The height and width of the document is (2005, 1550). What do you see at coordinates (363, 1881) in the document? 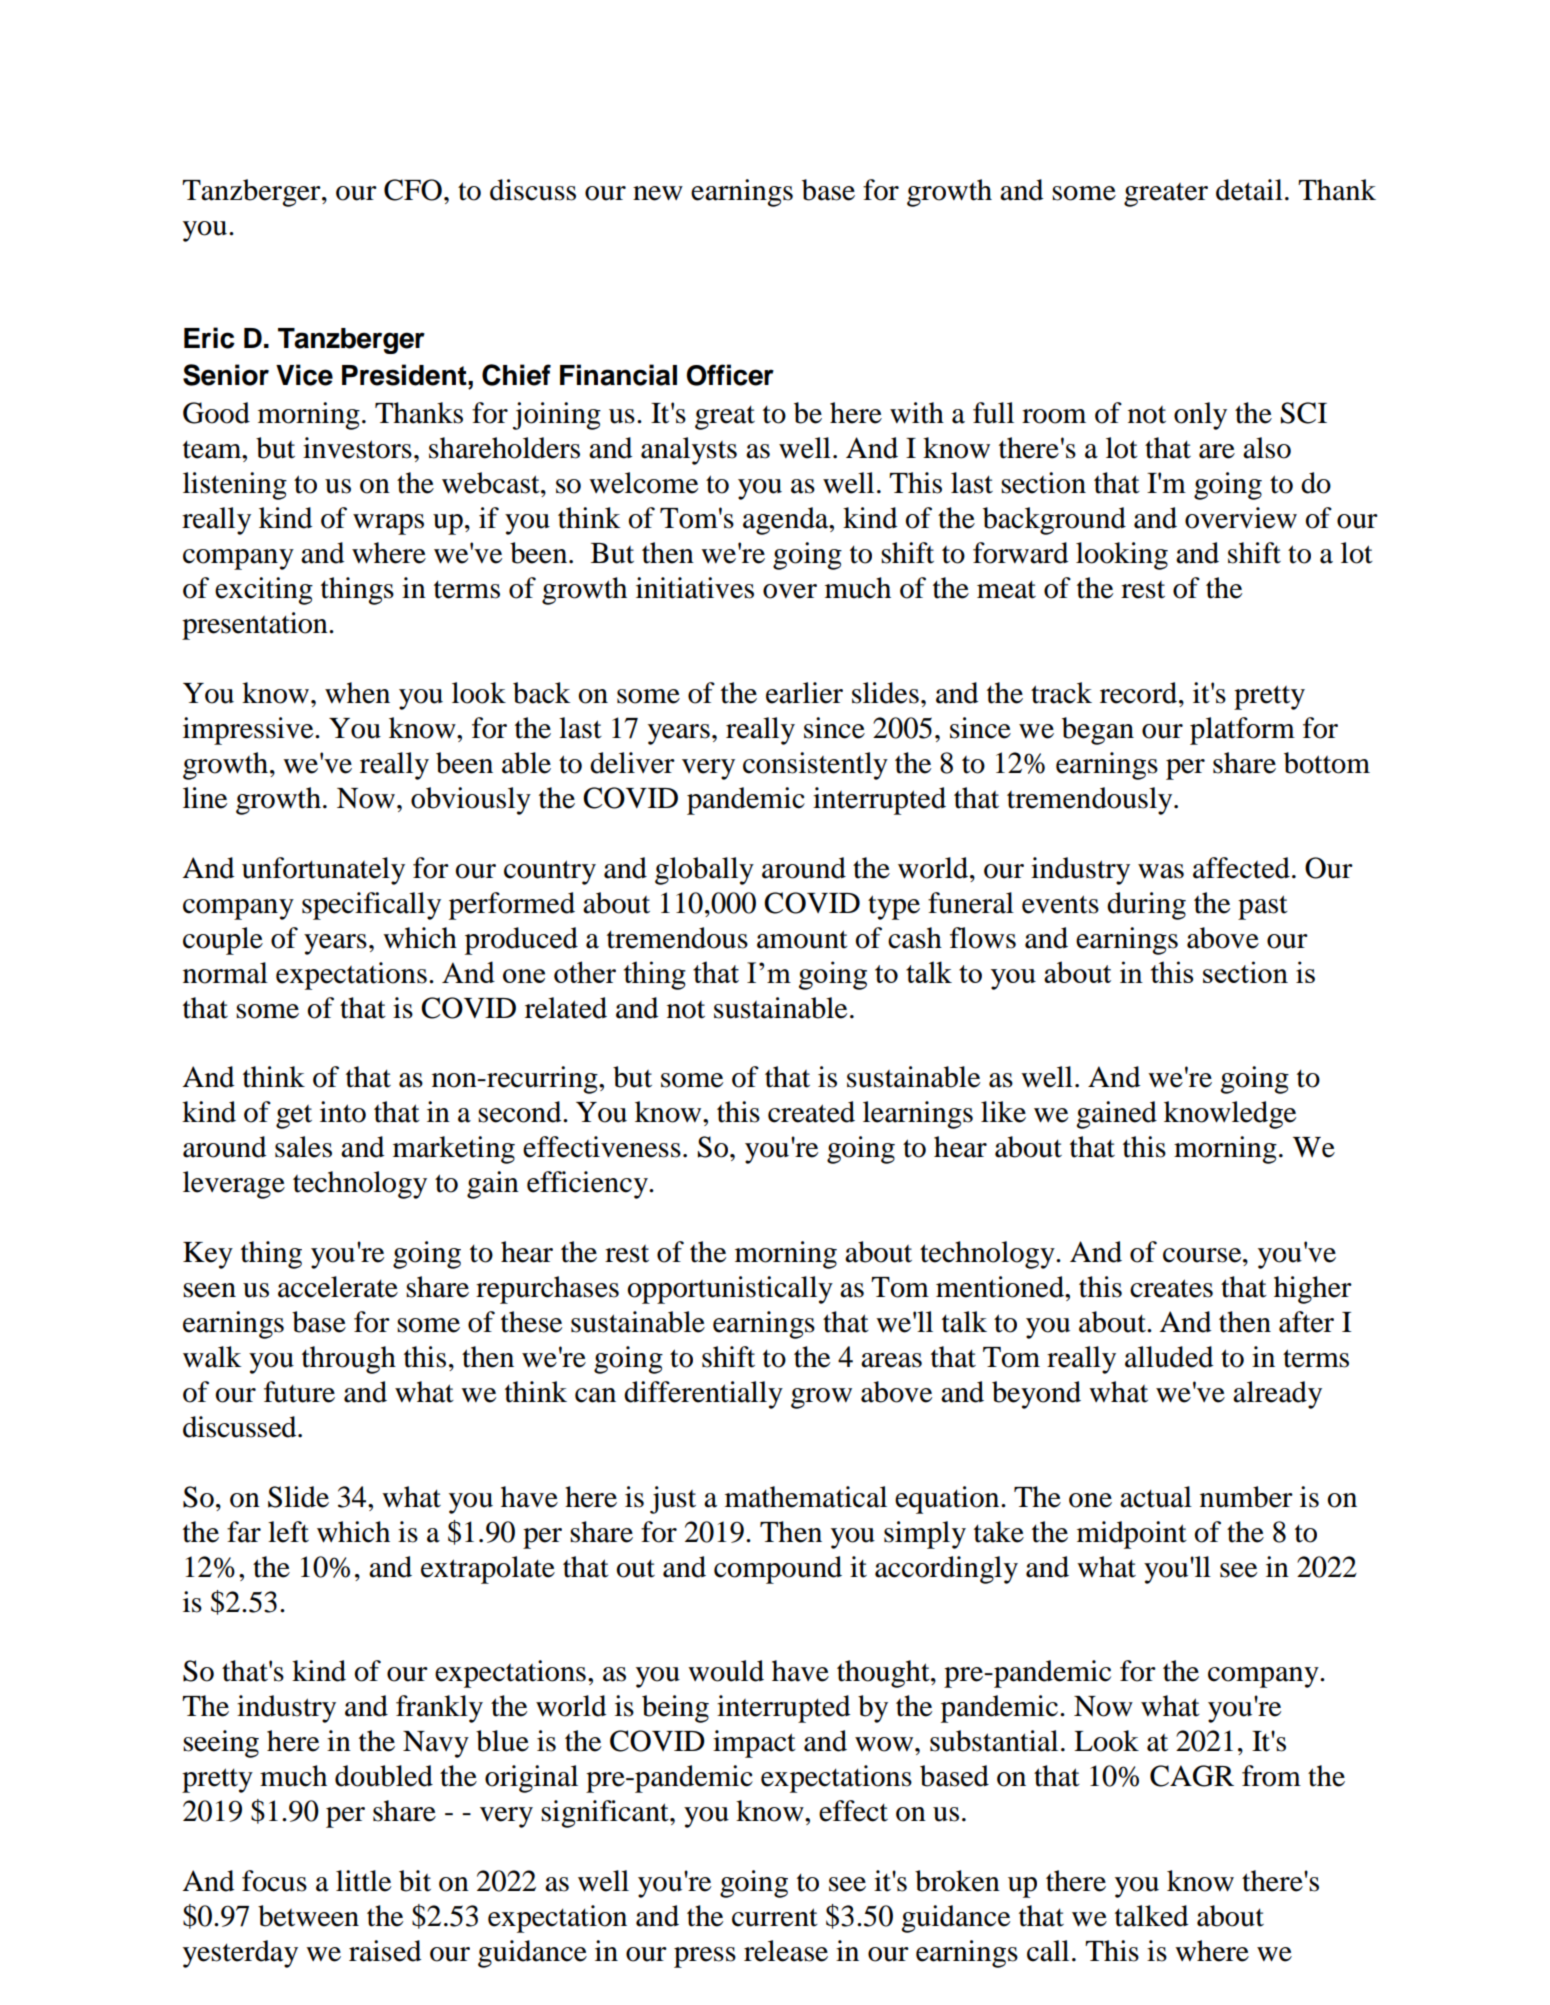
I see `little` at bounding box center [363, 1881].
